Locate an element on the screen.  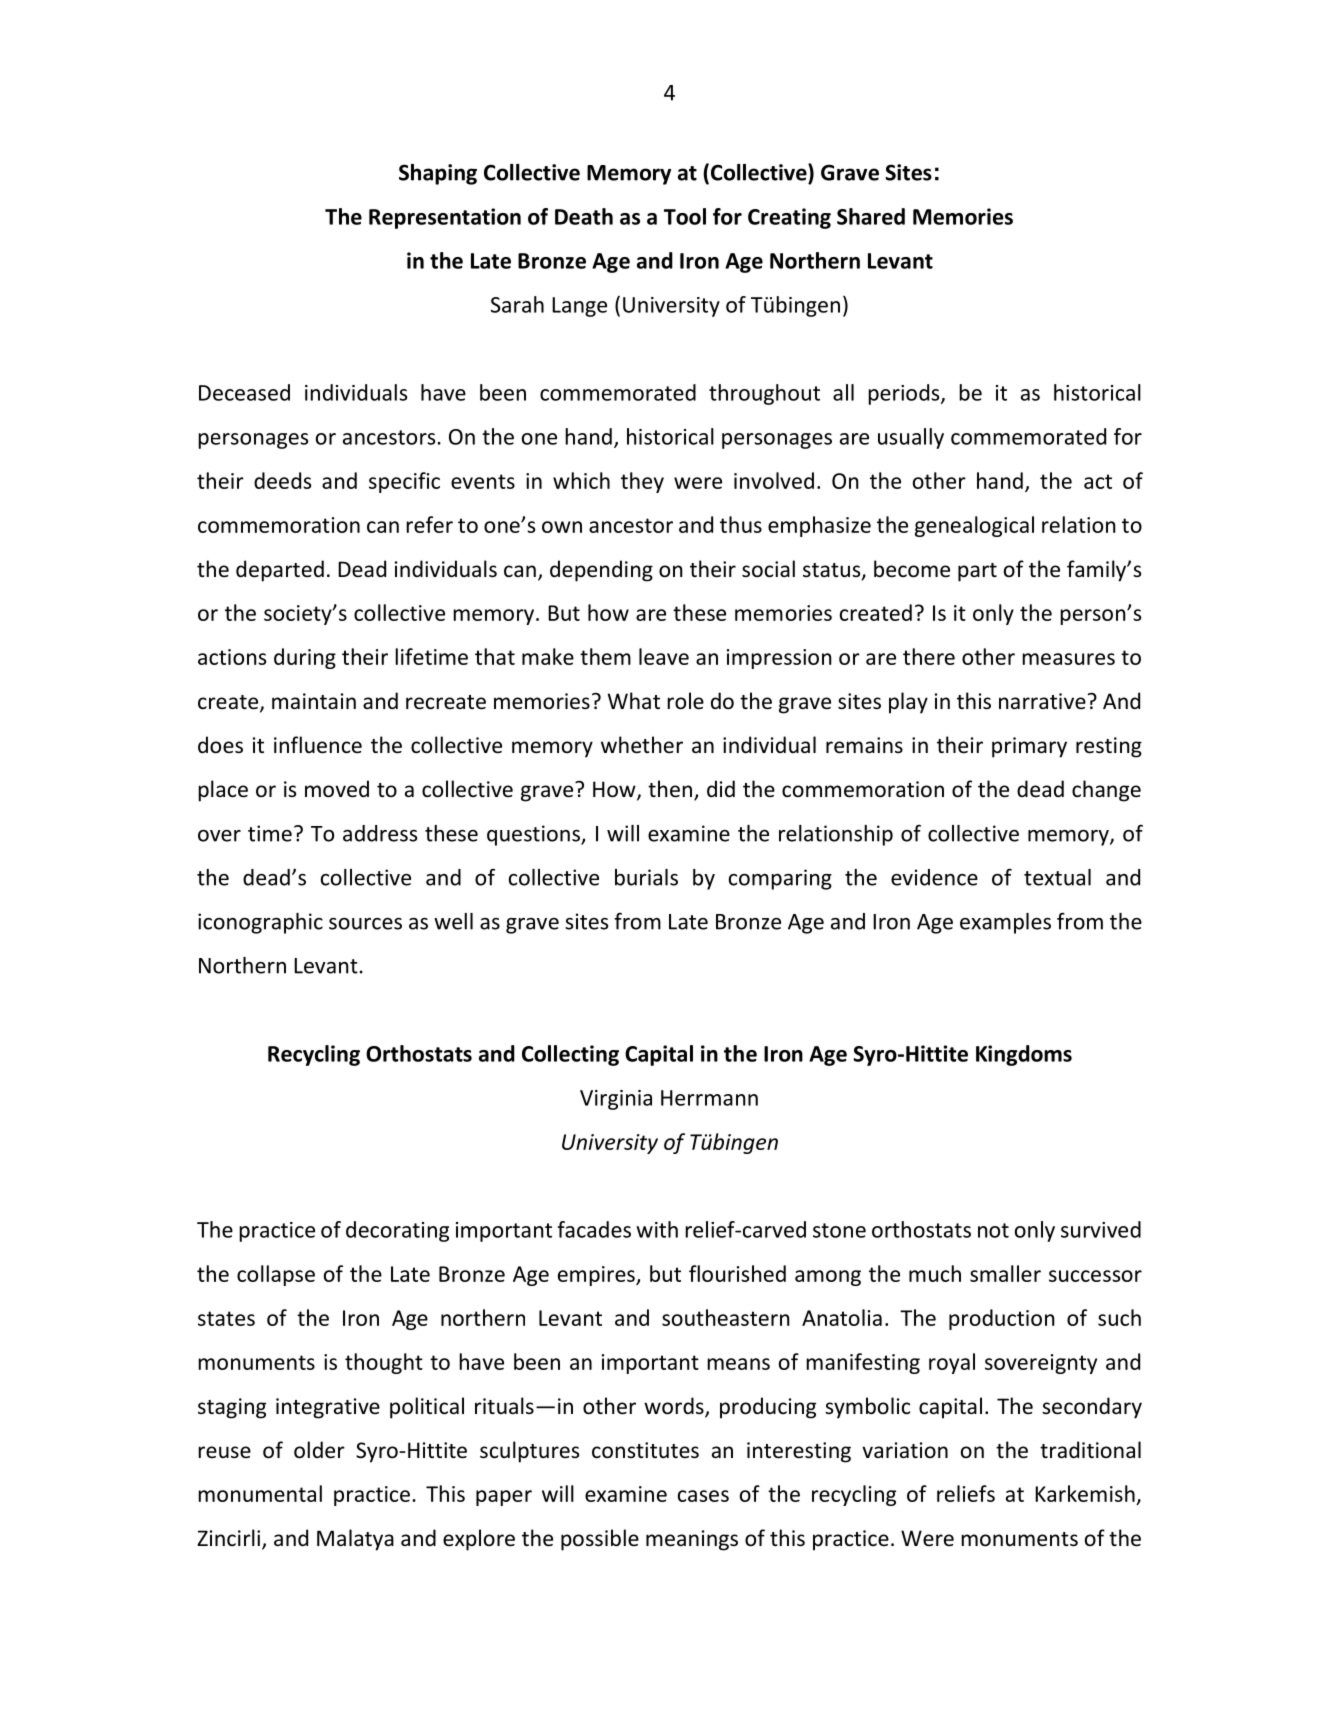
address is located at coordinates (380, 833).
